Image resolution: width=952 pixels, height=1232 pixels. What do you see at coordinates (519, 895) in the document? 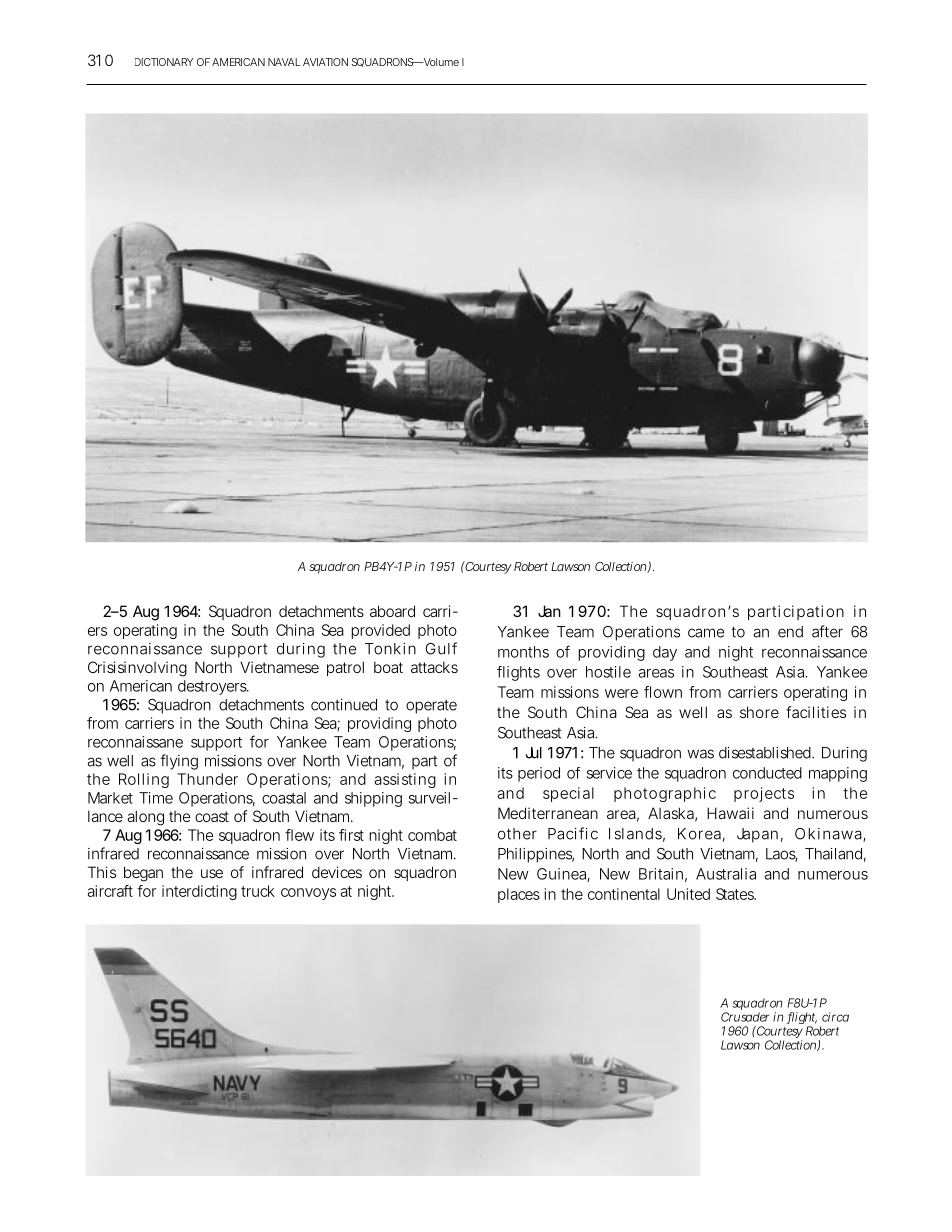
I see `places` at bounding box center [519, 895].
